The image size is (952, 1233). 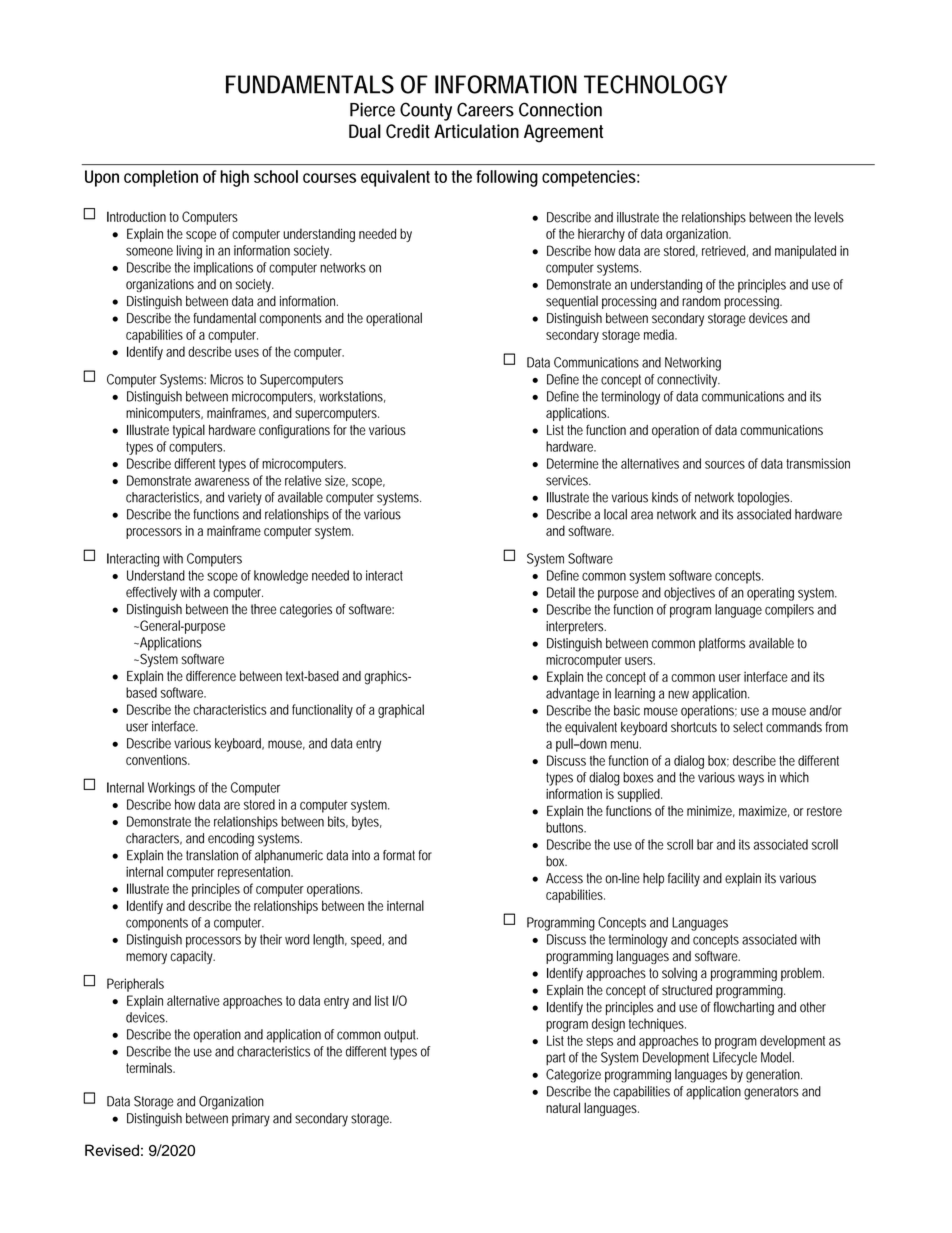 I want to click on TECHNOLOGY, so click(x=655, y=84).
